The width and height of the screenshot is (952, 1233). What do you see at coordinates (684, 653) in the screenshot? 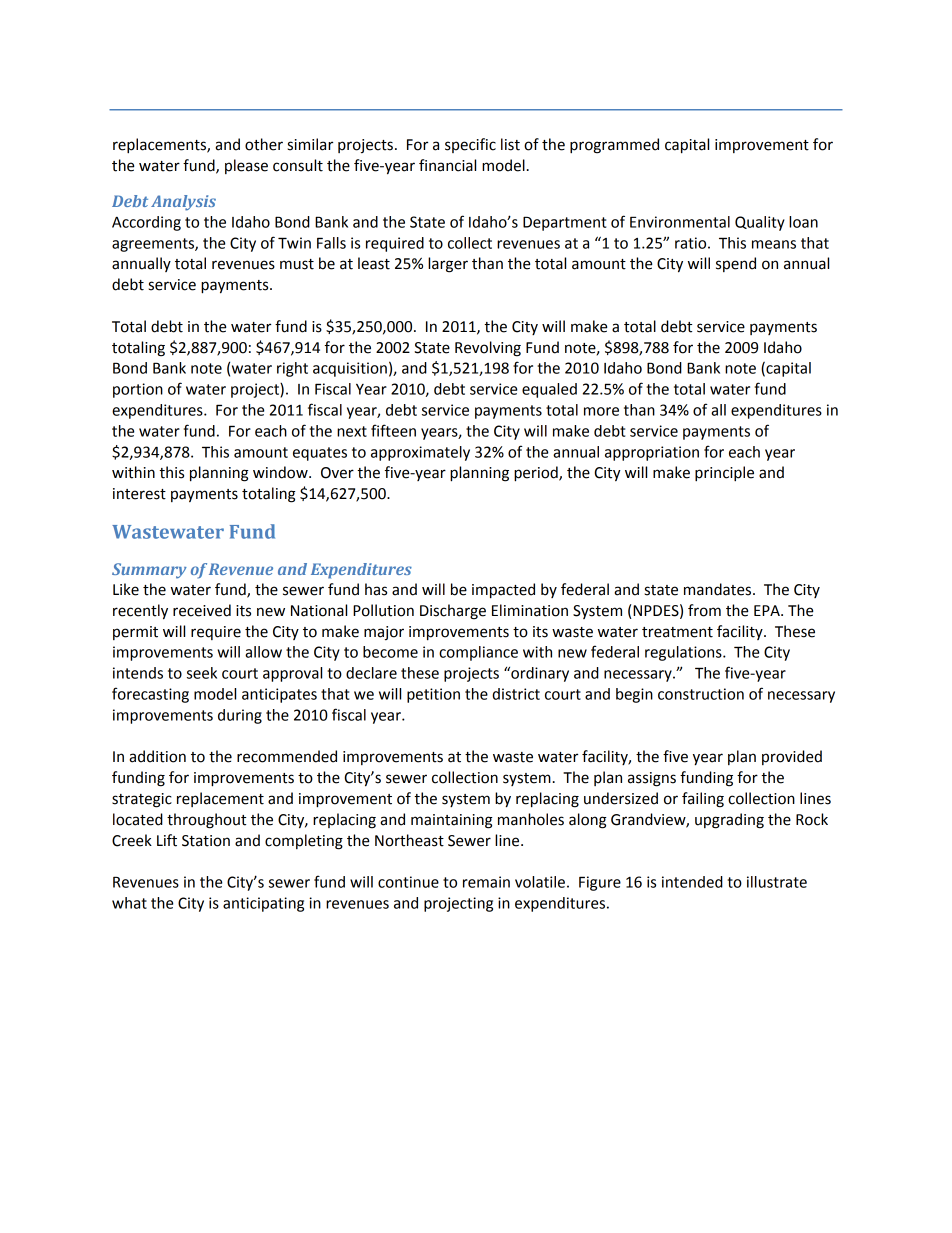
I see `regulations` at bounding box center [684, 653].
